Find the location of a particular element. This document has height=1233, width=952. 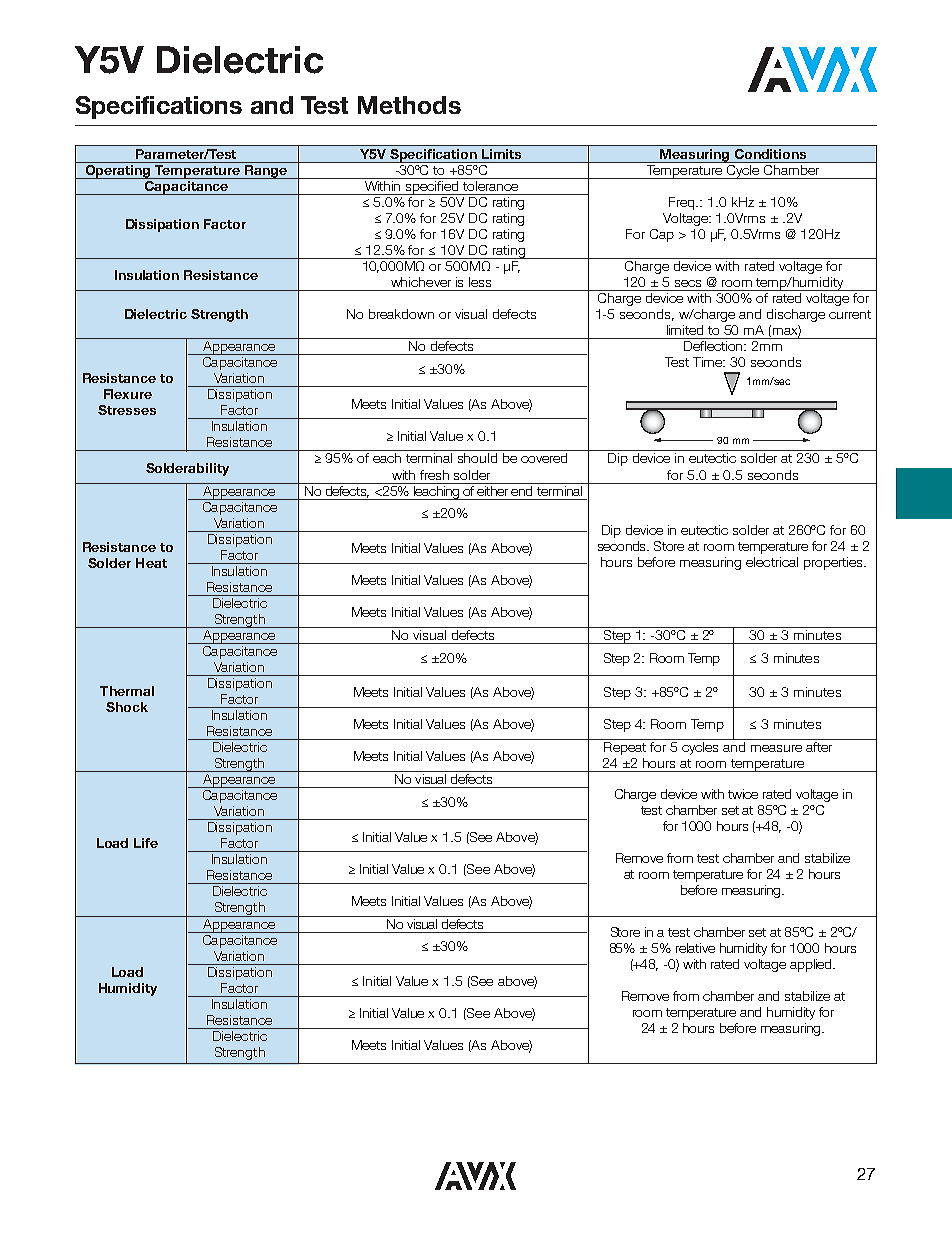

Freq is located at coordinates (683, 203).
